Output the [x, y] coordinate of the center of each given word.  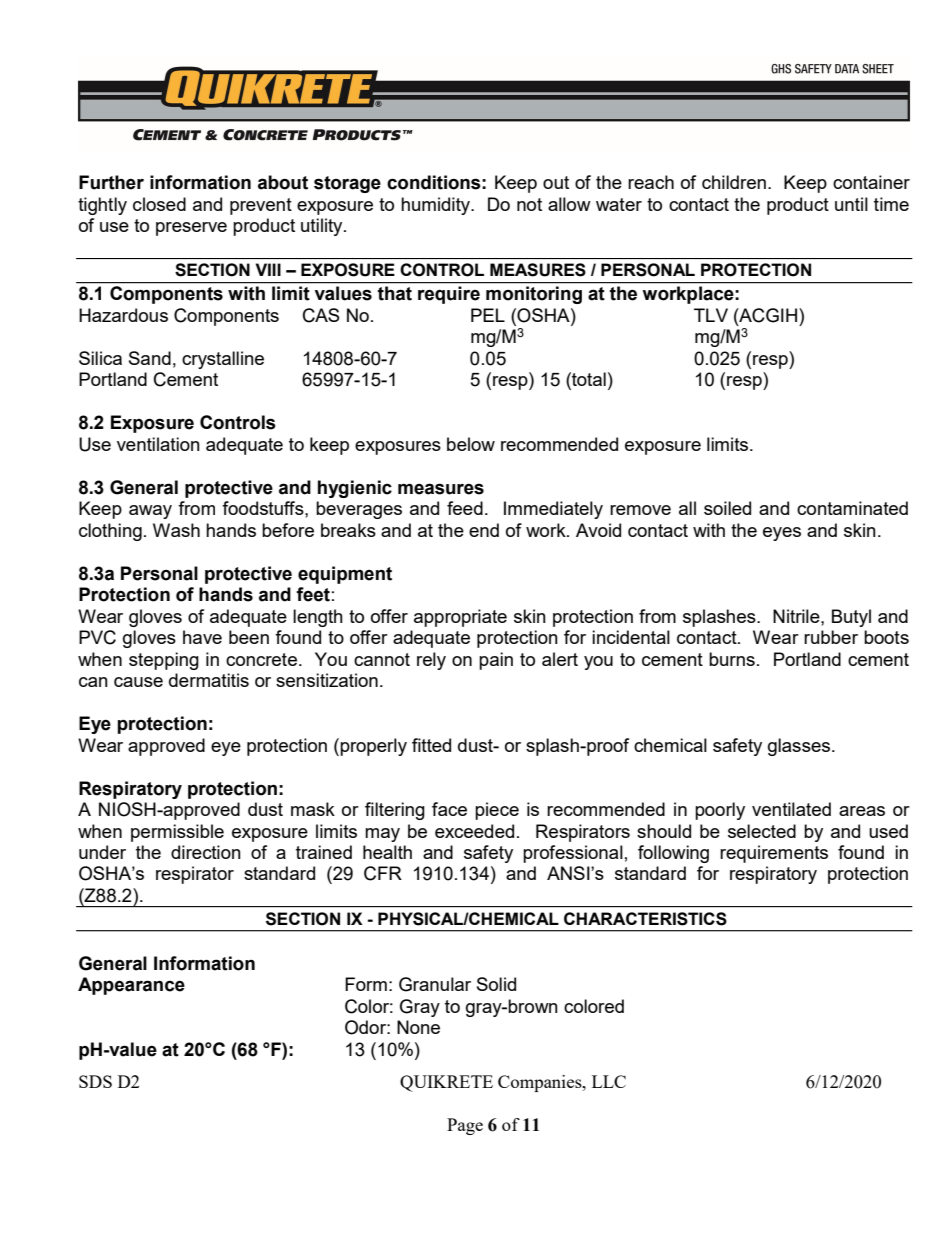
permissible [177, 833]
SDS [95, 1081]
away [150, 512]
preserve [191, 229]
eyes [782, 534]
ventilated [791, 809]
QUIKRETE [446, 1083]
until [851, 204]
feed [465, 508]
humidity [436, 206]
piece [497, 811]
